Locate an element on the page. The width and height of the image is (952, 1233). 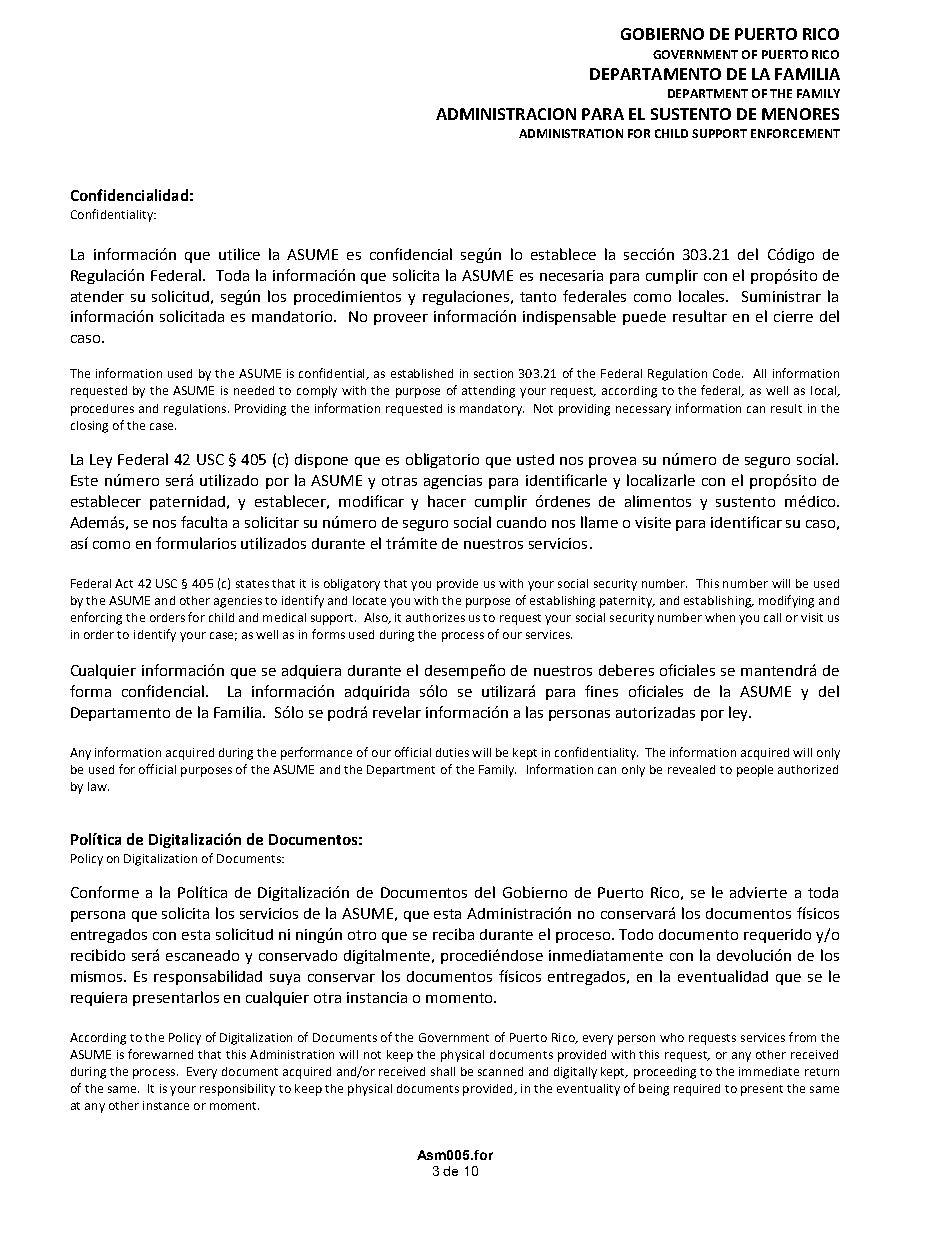
needed is located at coordinates (254, 390).
